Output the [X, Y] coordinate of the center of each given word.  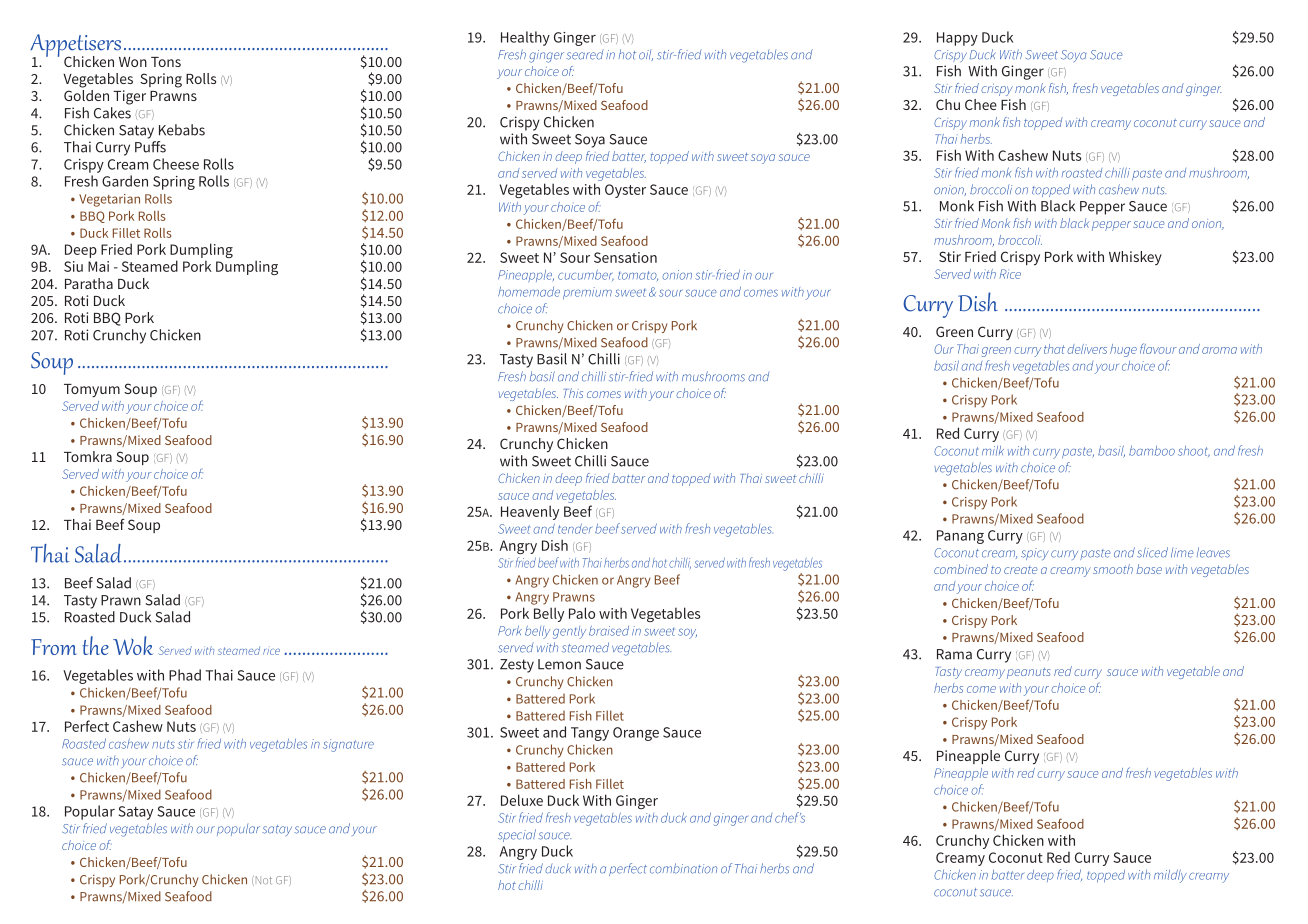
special [517, 835]
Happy [957, 39]
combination [683, 868]
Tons [166, 62]
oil [646, 55]
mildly [1170, 876]
